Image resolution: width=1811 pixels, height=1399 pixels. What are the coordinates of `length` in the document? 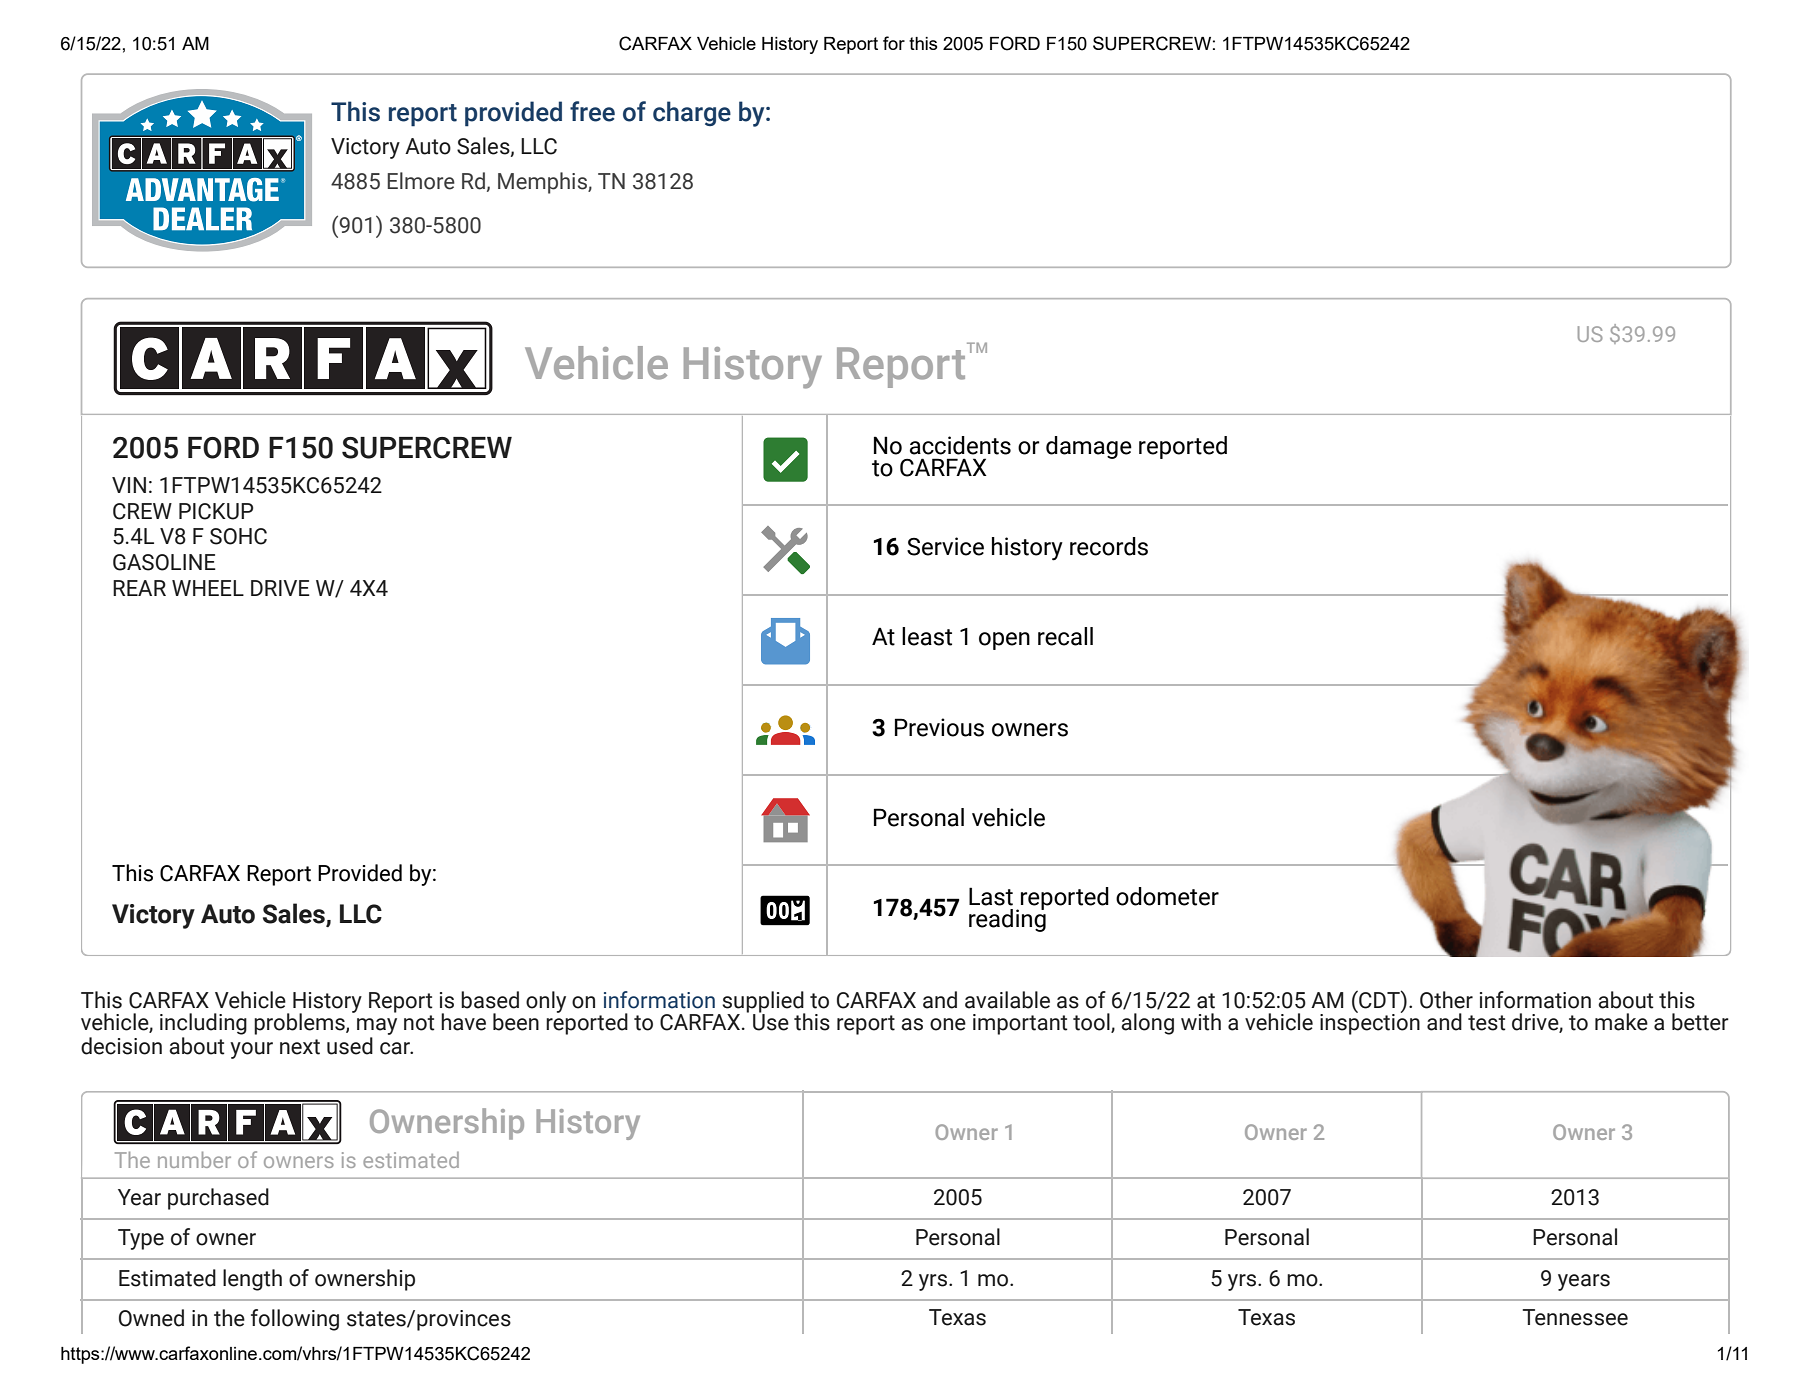 It's located at (252, 1280).
